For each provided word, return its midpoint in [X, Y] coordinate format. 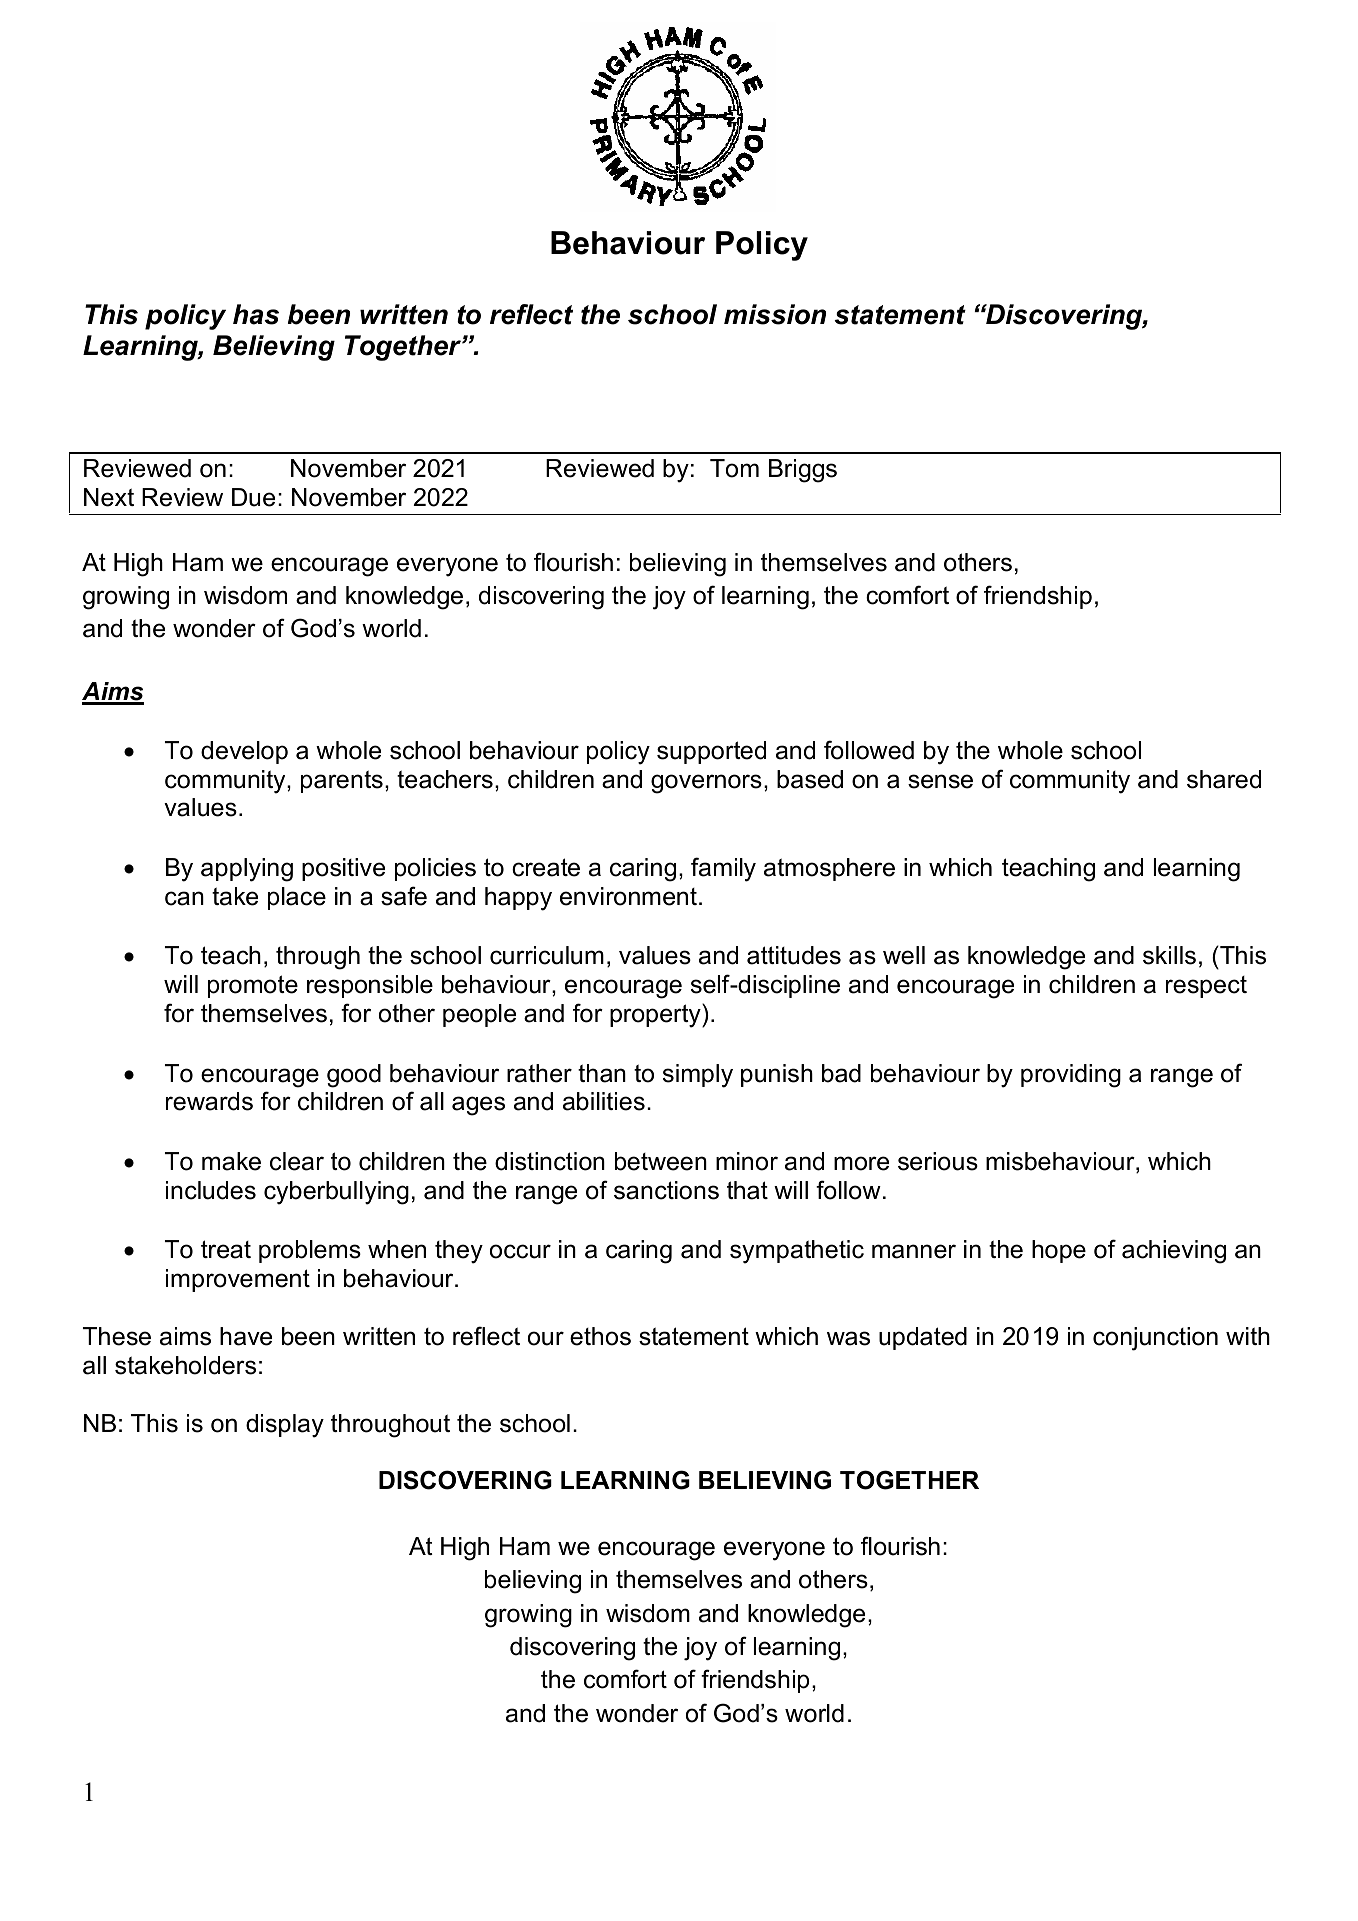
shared [1224, 779]
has [256, 314]
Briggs [803, 471]
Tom [734, 468]
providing [1071, 1076]
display [285, 1426]
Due [253, 497]
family [723, 869]
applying [247, 870]
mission [775, 314]
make [231, 1161]
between [661, 1161]
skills [1169, 955]
